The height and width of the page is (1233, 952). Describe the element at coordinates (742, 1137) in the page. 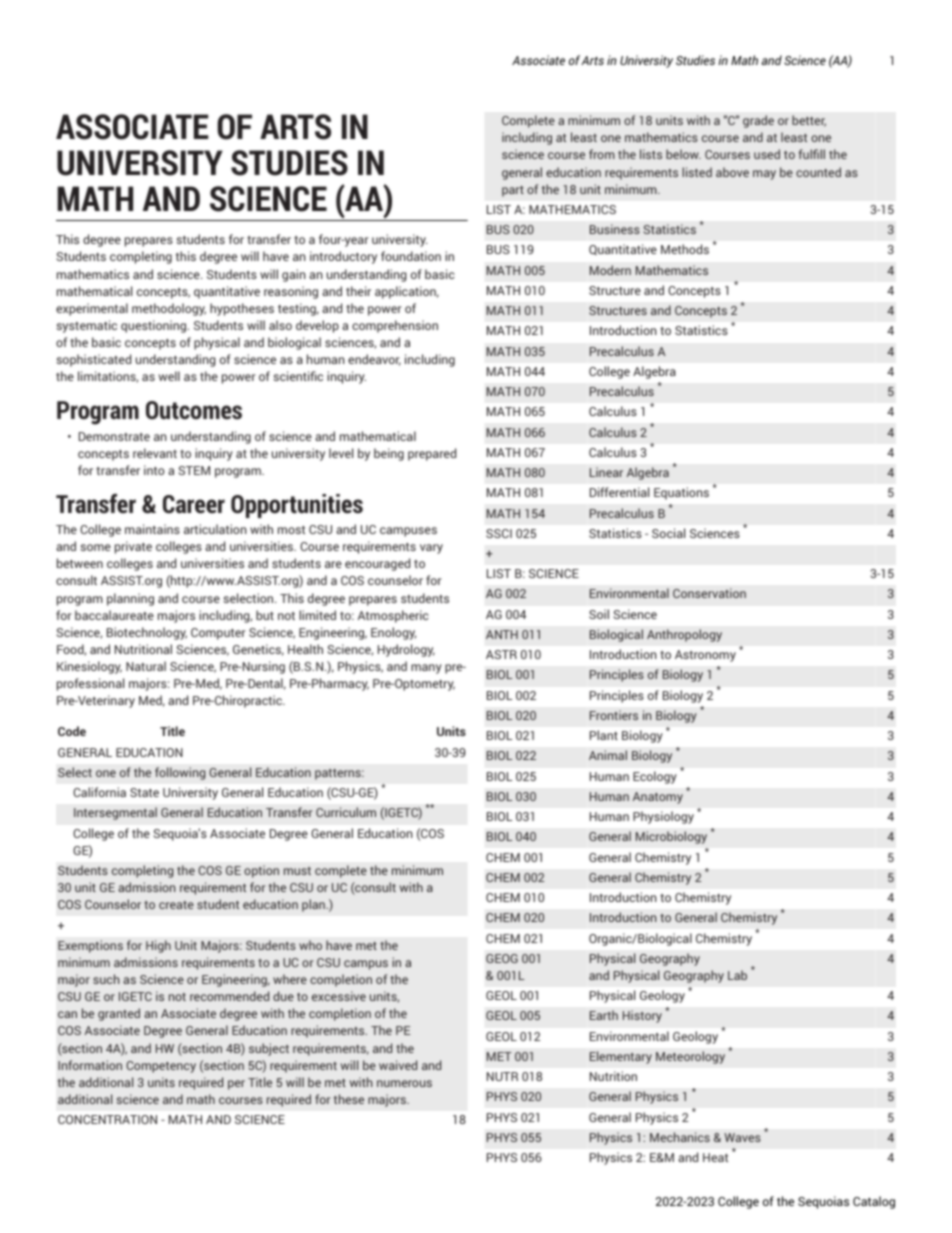

I see `Waves` at that location.
